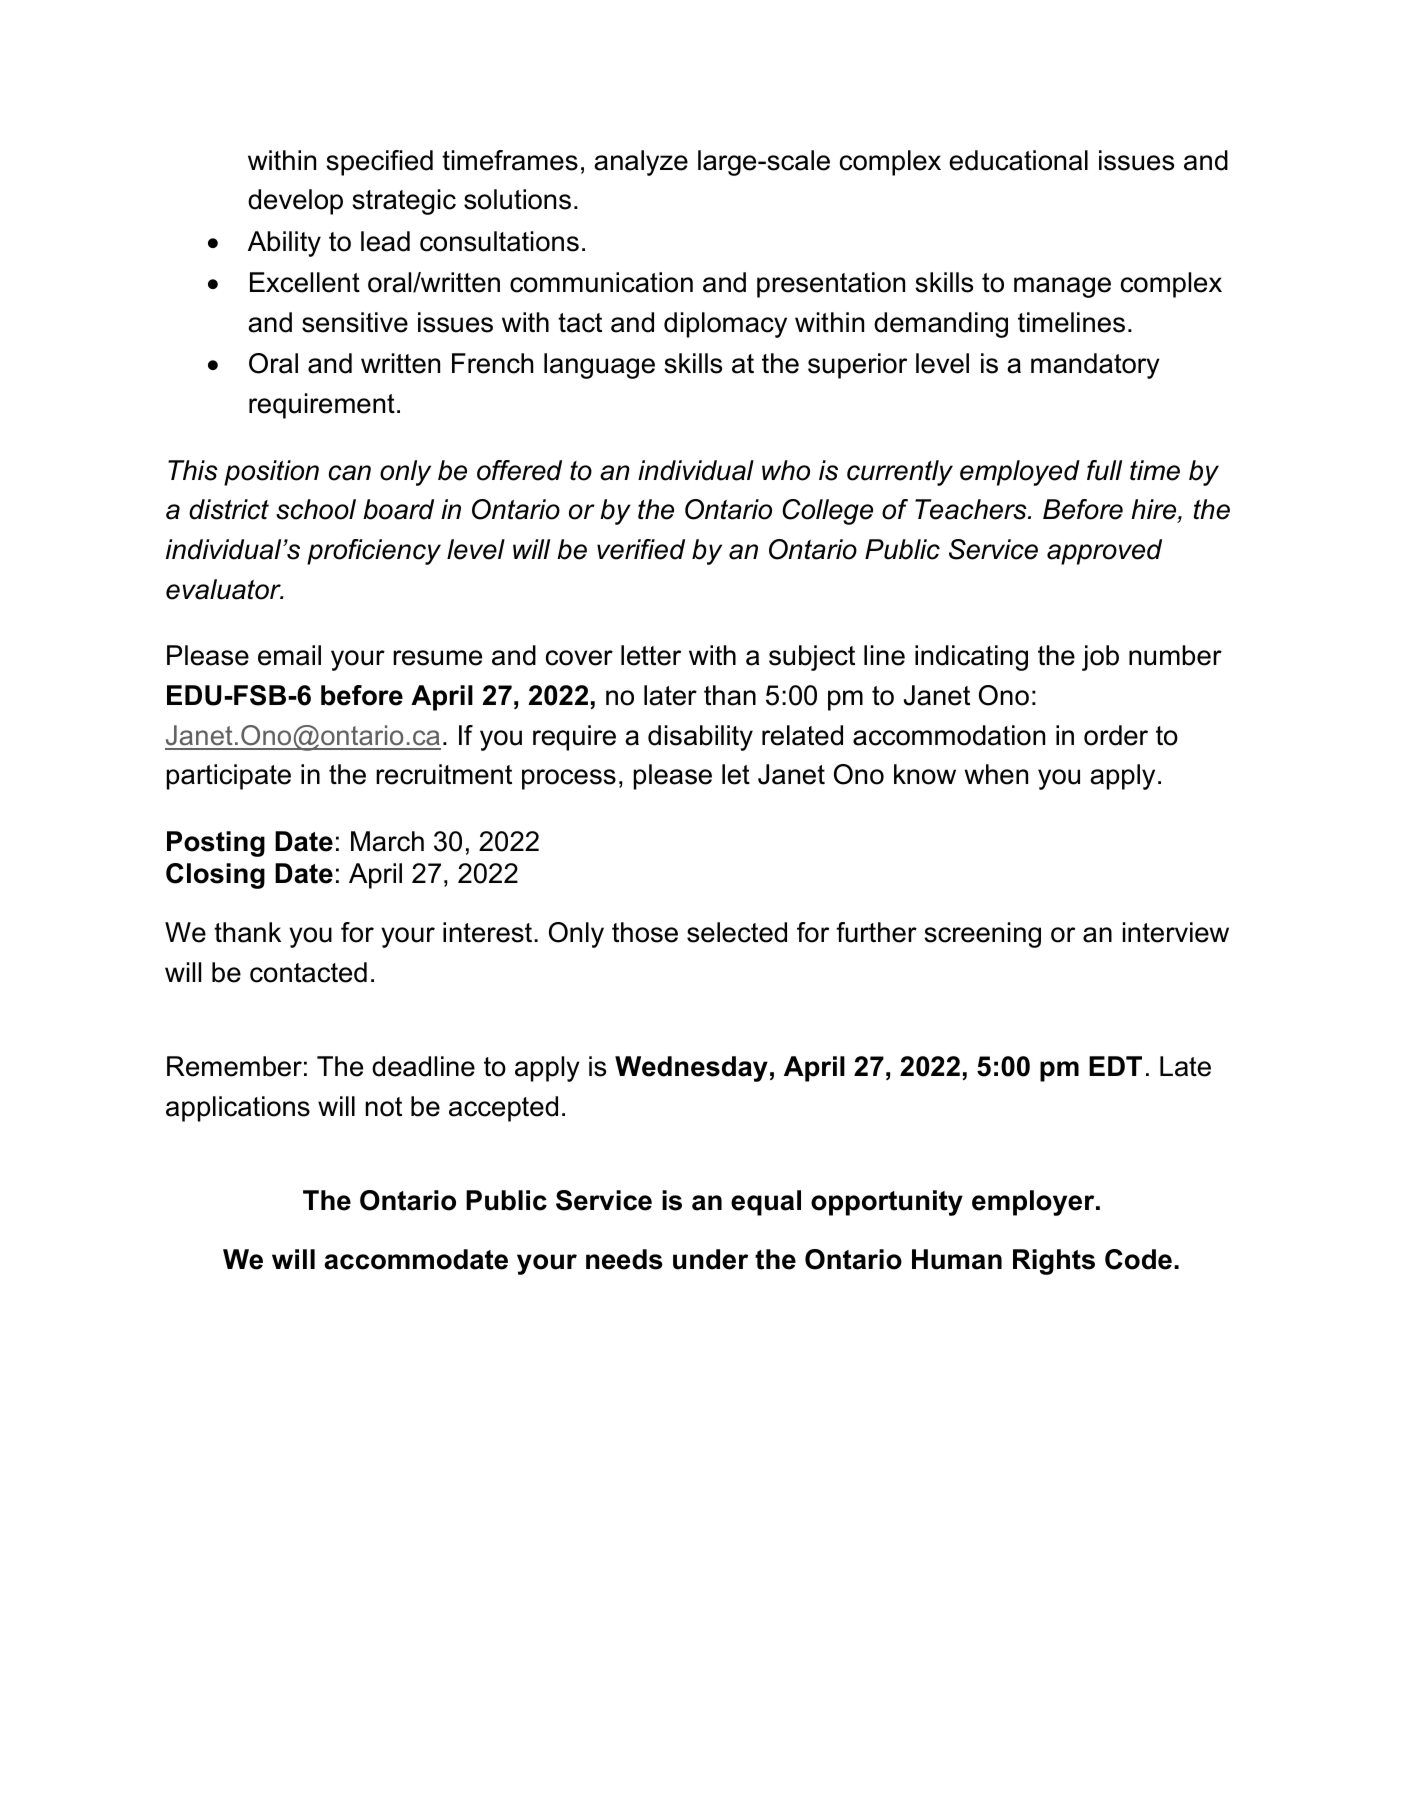 This image has width=1404, height=1816. I want to click on letter, so click(651, 655).
